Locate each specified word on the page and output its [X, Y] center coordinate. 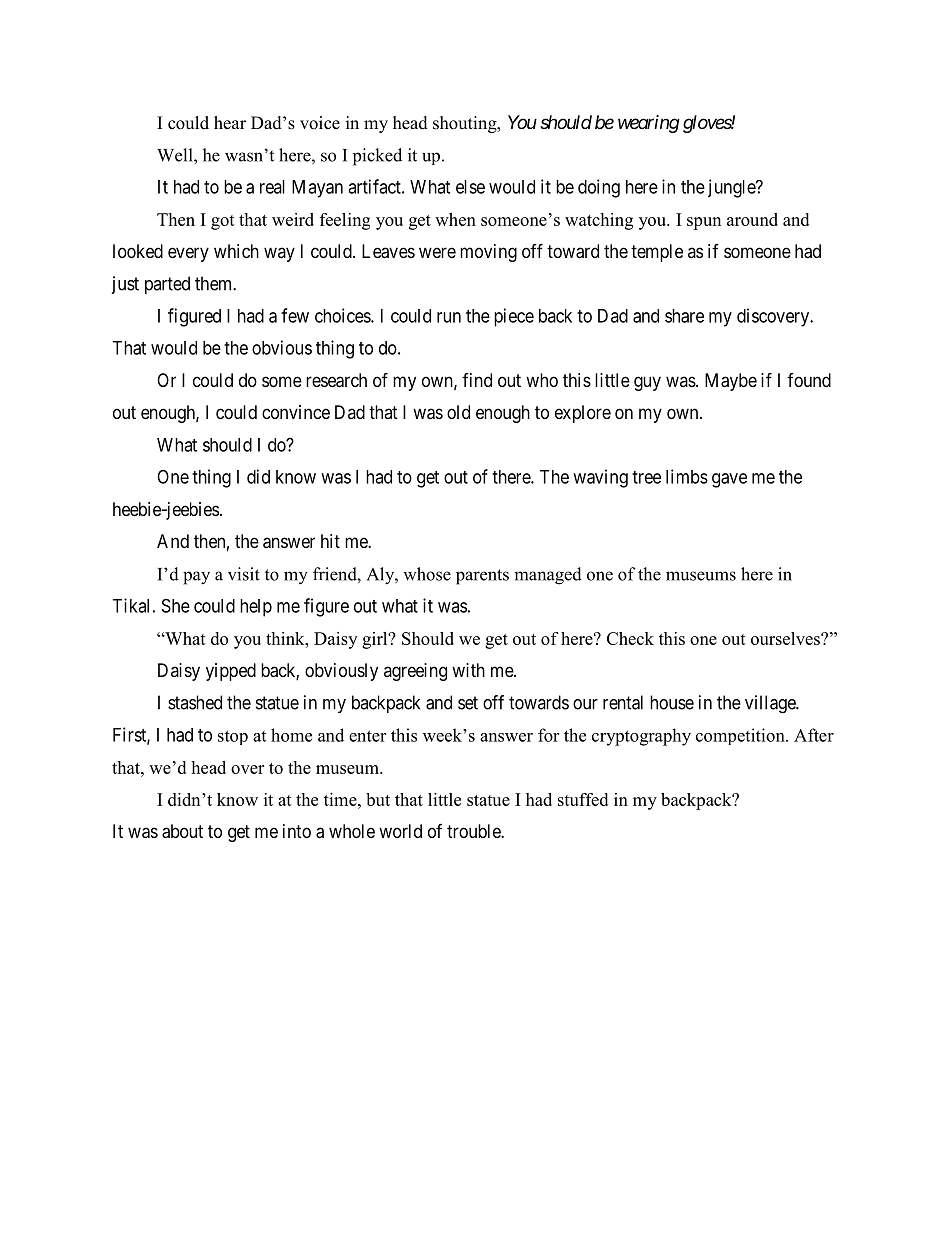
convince [296, 412]
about [182, 831]
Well [176, 155]
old [458, 412]
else [470, 187]
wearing [649, 124]
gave [729, 480]
